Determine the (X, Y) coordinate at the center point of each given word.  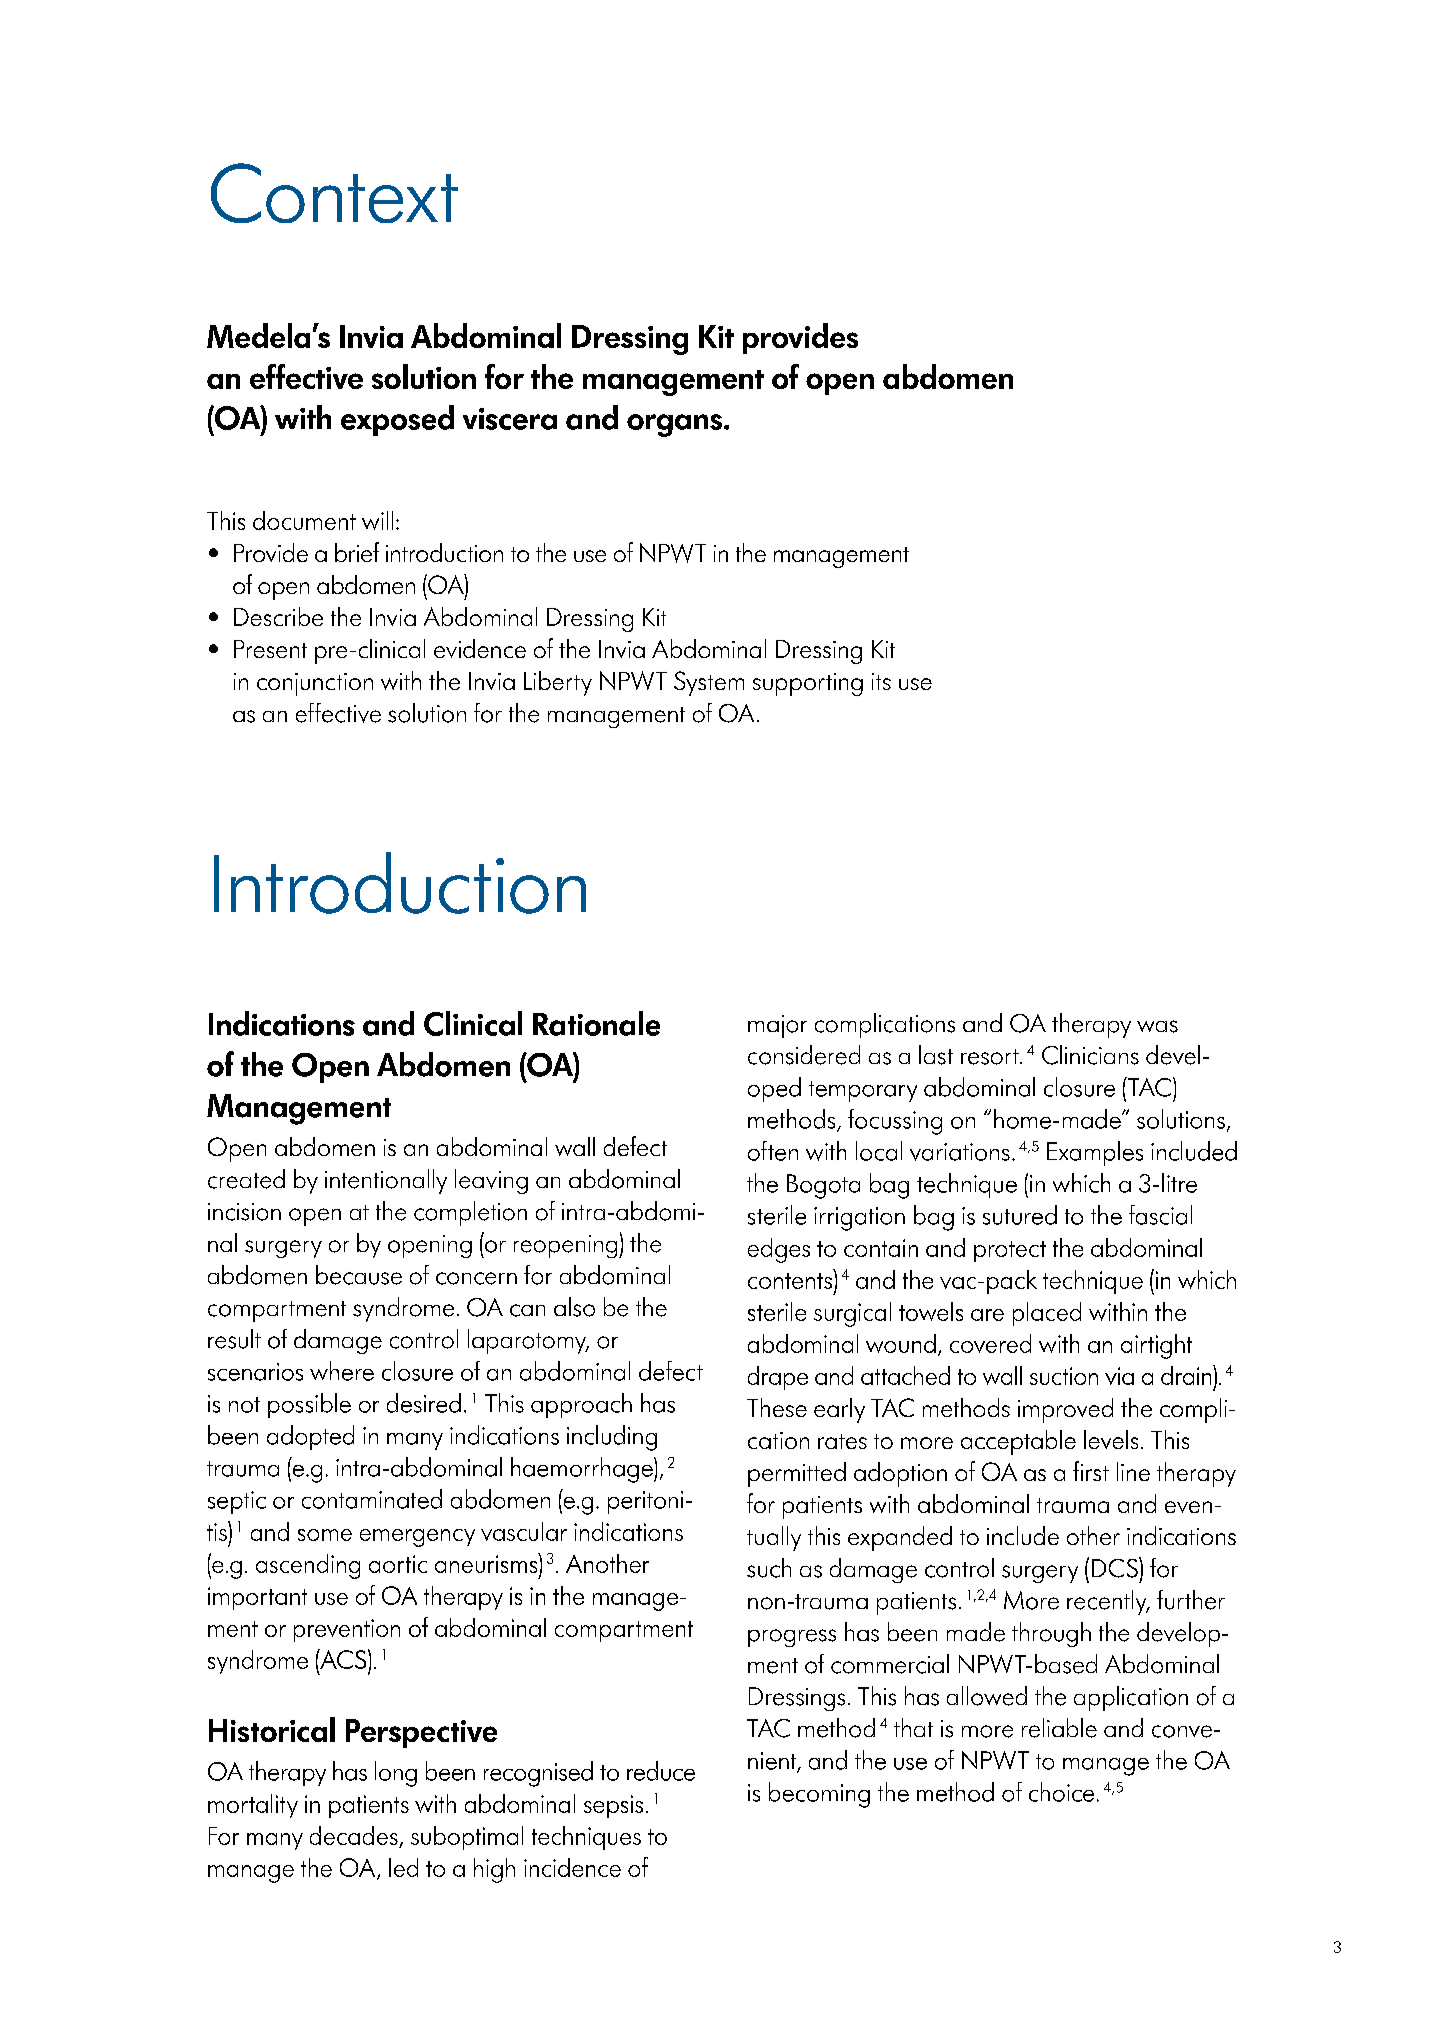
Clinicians (1090, 1055)
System (709, 683)
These (777, 1407)
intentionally (386, 1181)
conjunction (315, 684)
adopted (310, 1437)
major (777, 1026)
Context (334, 193)
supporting (808, 684)
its (881, 681)
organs (676, 425)
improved (1065, 1410)
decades (354, 1835)
